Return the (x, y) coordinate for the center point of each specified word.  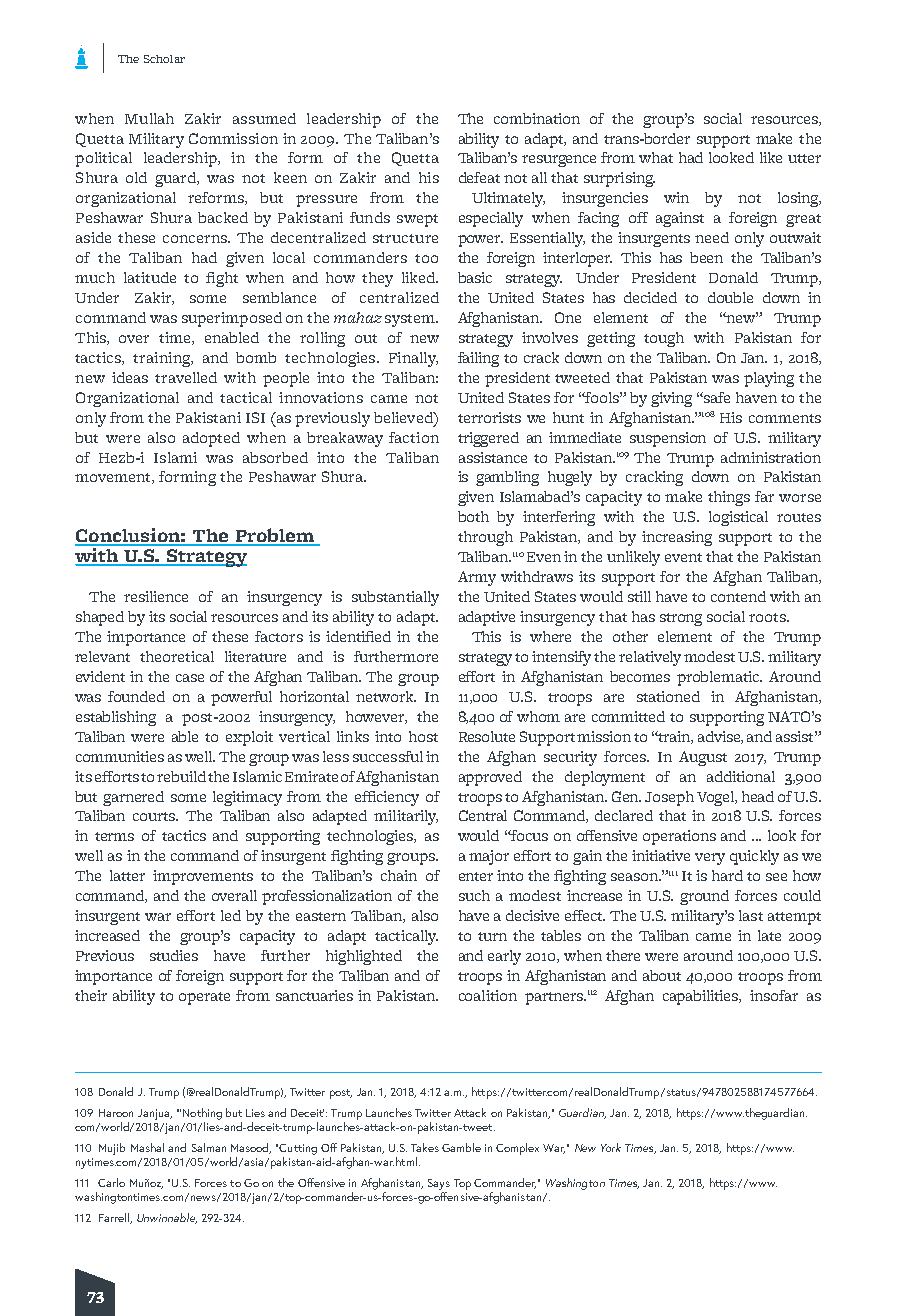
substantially (395, 598)
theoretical (177, 656)
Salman (209, 1147)
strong (681, 619)
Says (439, 1184)
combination (537, 118)
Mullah (149, 118)
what (656, 157)
